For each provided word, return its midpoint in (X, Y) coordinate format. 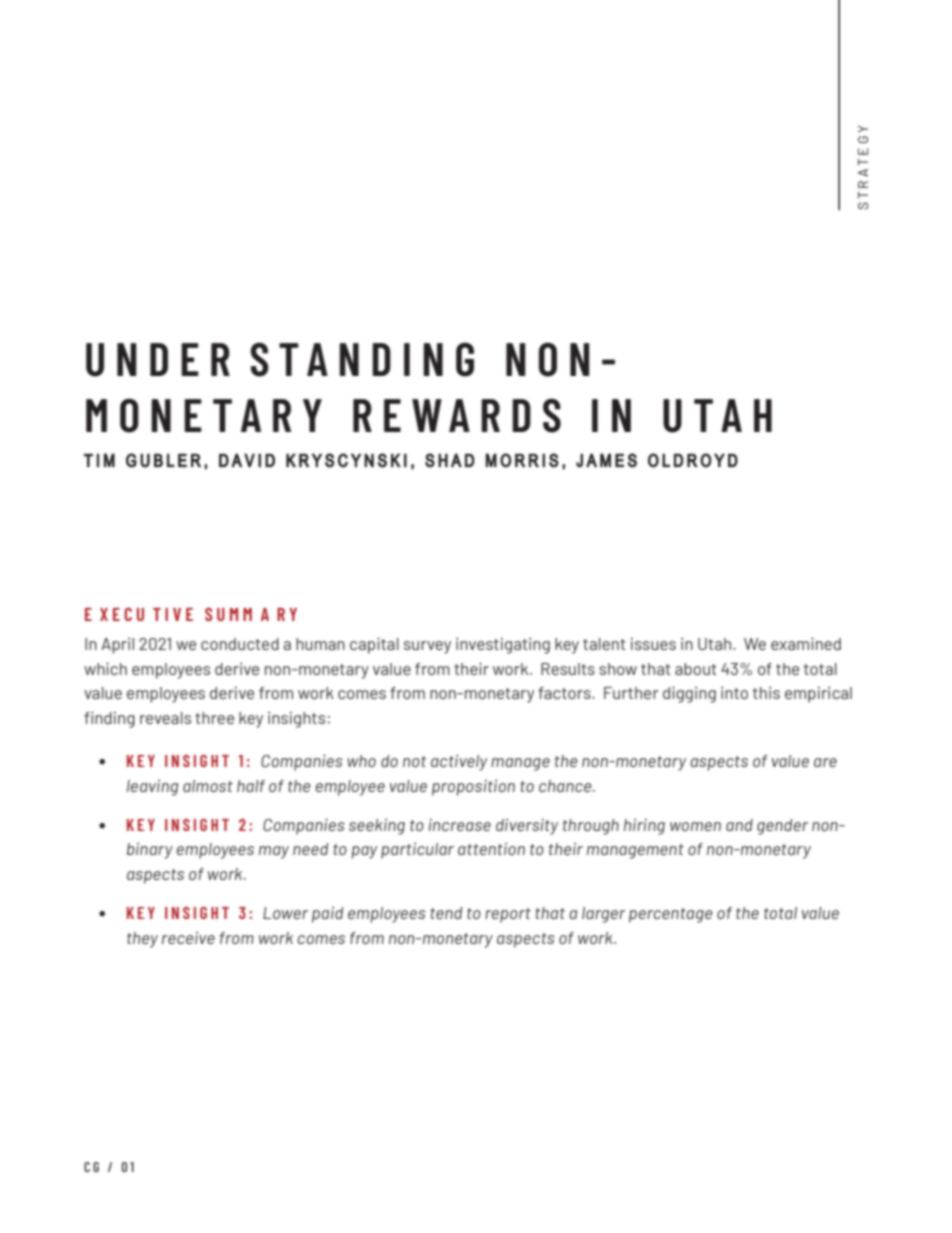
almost (208, 786)
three (214, 718)
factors (565, 693)
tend (446, 913)
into (734, 693)
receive (188, 938)
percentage (670, 915)
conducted (240, 644)
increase (460, 825)
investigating (503, 646)
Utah (716, 644)
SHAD (450, 460)
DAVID (247, 460)
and (739, 825)
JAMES (606, 460)
